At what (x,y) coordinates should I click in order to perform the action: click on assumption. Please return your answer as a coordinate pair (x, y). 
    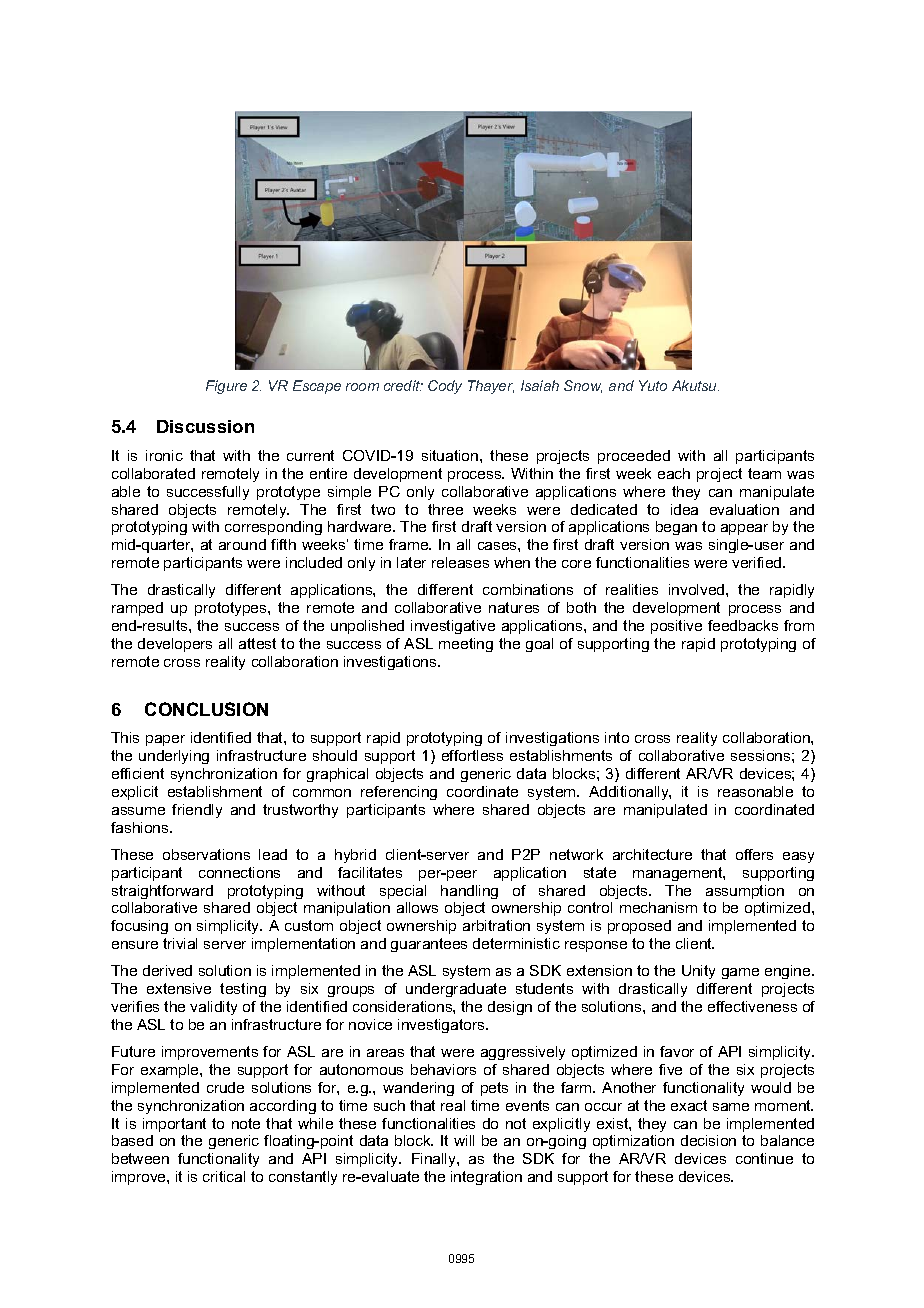
    Looking at the image, I should click on (745, 892).
